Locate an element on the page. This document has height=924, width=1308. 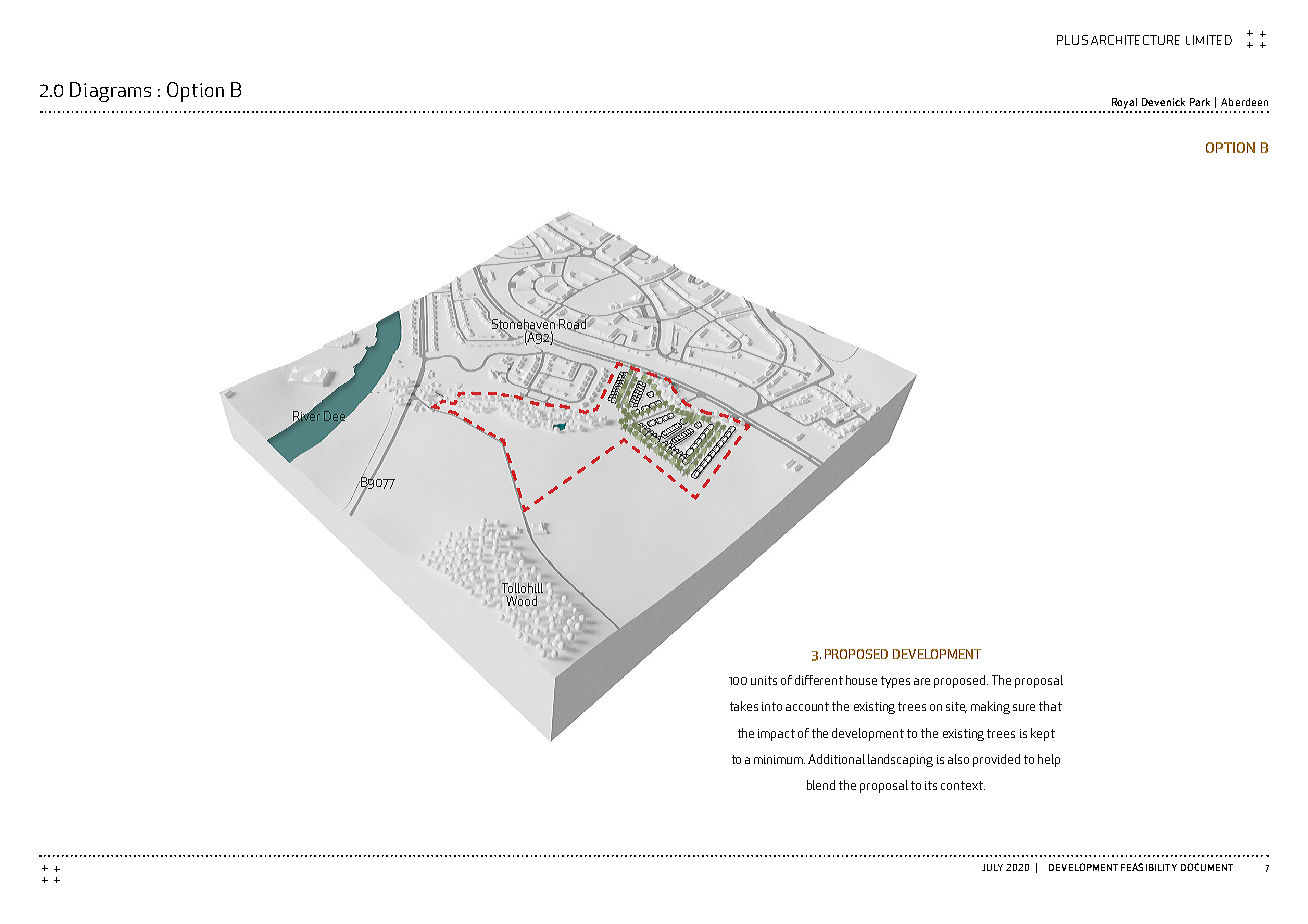
Road is located at coordinates (573, 324).
